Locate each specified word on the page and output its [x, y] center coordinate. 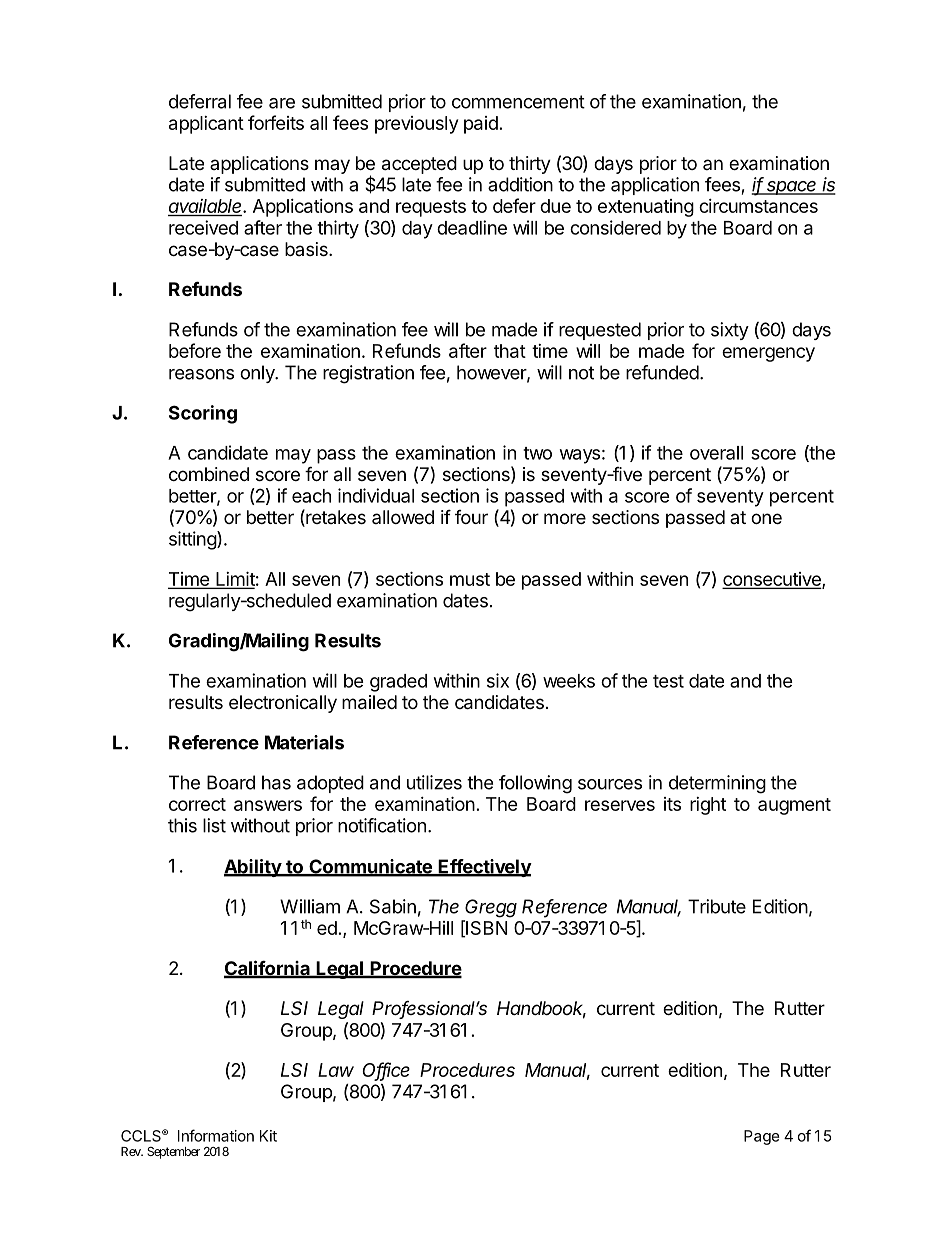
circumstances [758, 206]
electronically [283, 704]
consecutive [773, 580]
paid [481, 125]
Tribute [717, 906]
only [258, 374]
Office [386, 1070]
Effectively [484, 868]
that [510, 351]
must [470, 579]
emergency [768, 354]
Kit [268, 1136]
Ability [253, 868]
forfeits [276, 122]
